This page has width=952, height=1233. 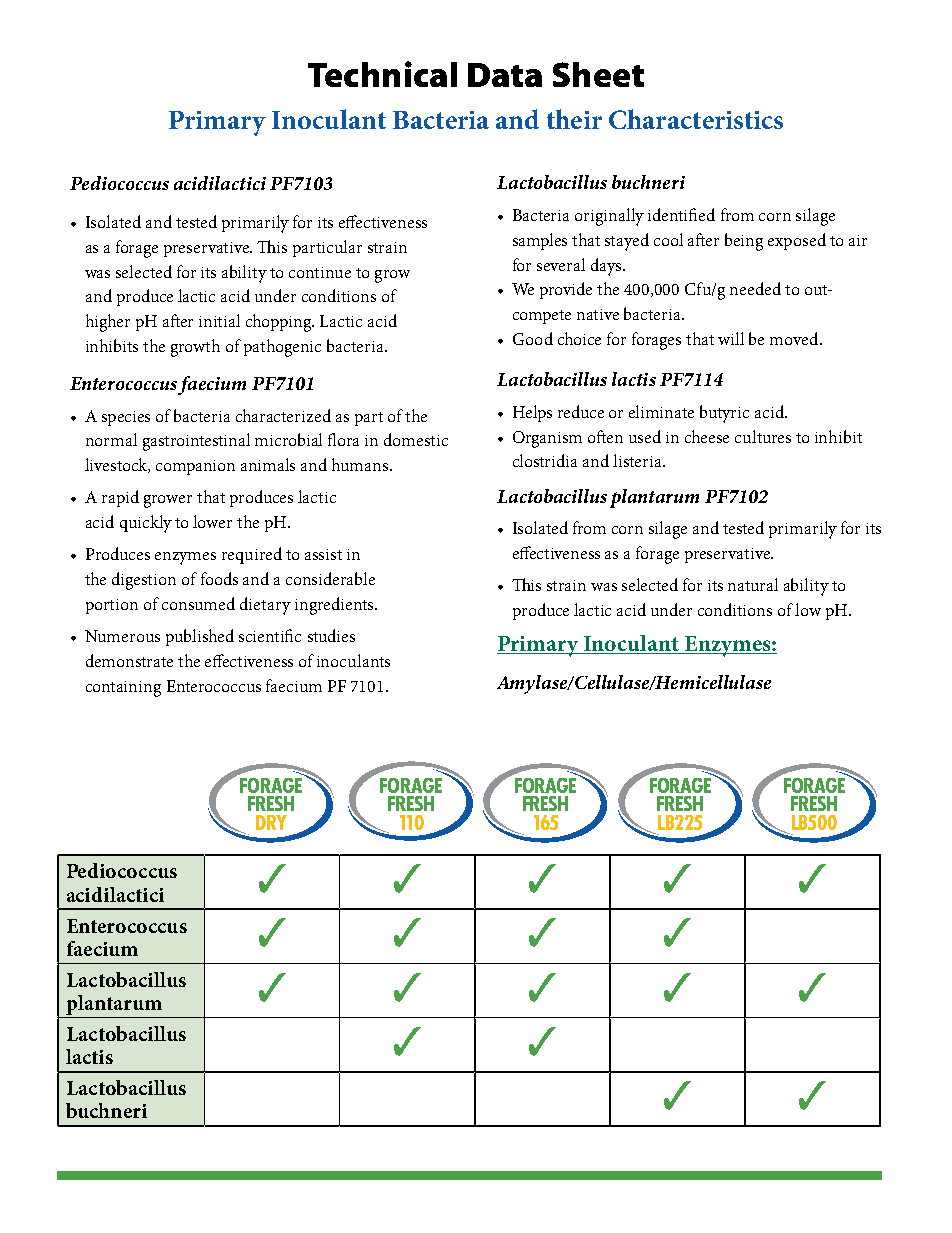 I want to click on moved, so click(x=795, y=338).
